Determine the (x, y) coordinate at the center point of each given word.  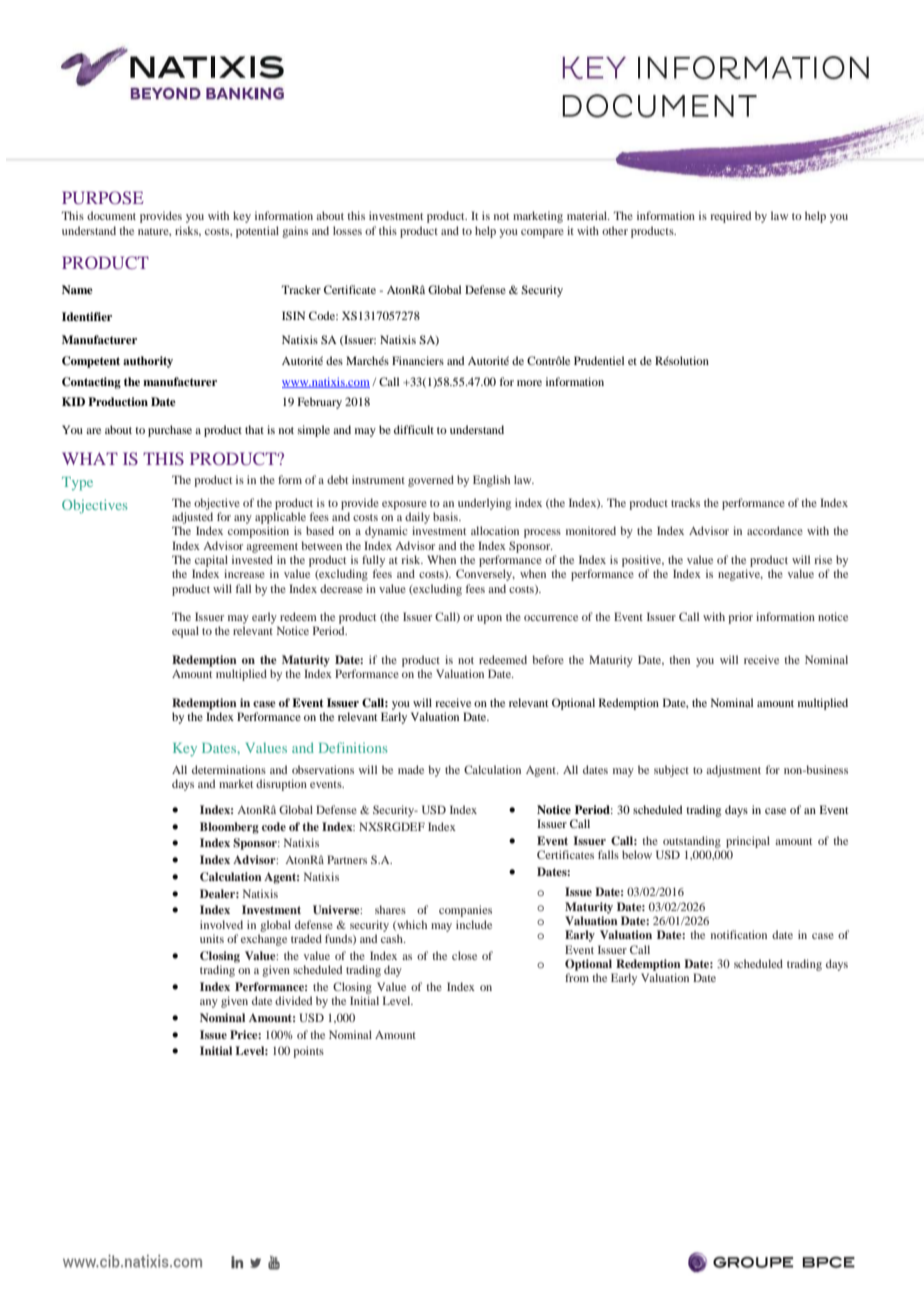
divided (293, 1000)
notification (739, 934)
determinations (229, 769)
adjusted (192, 518)
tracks (685, 502)
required (730, 217)
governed (431, 481)
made (411, 769)
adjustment (733, 771)
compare (542, 233)
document (111, 215)
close (464, 955)
